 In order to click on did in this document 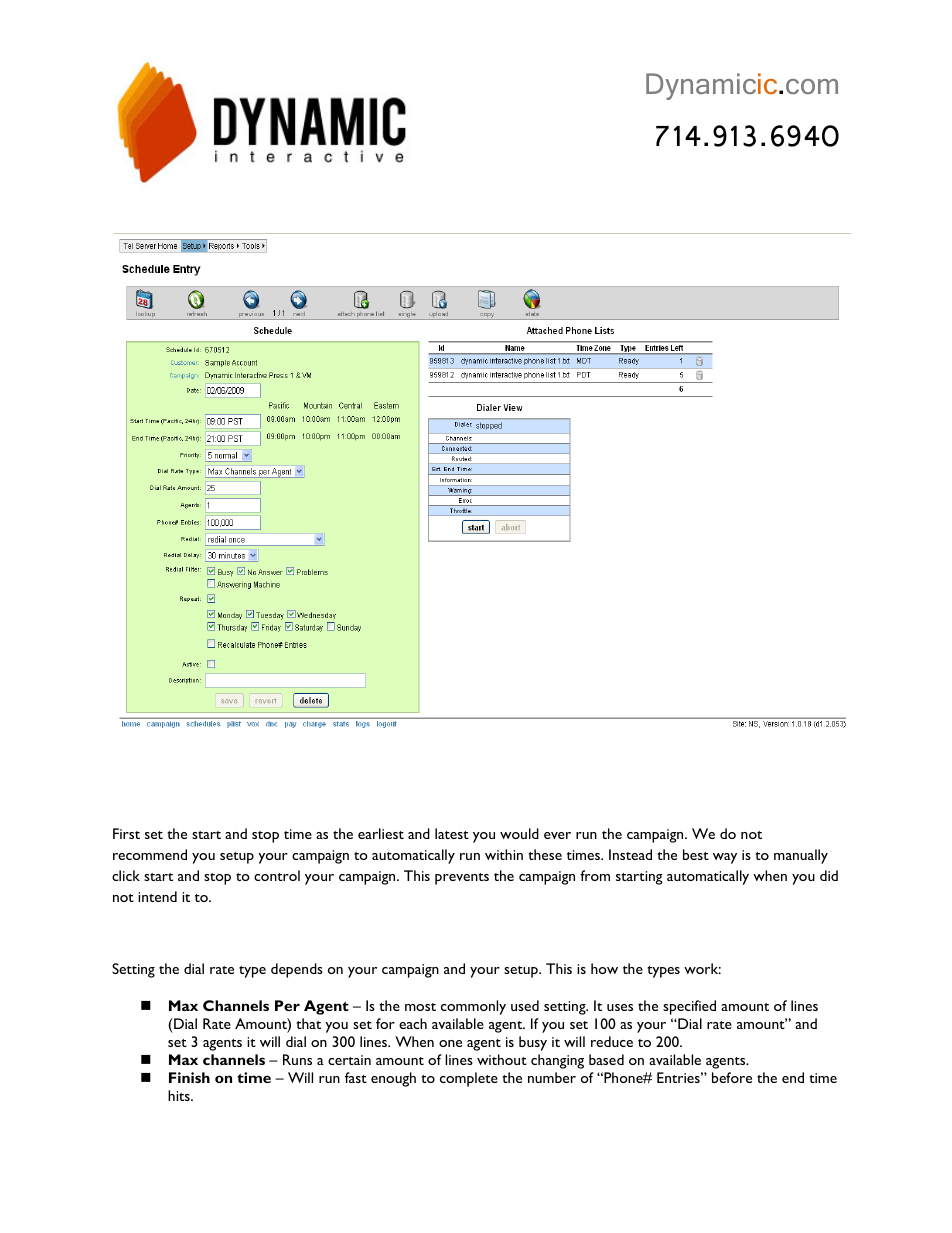, I will do `click(829, 875)`.
